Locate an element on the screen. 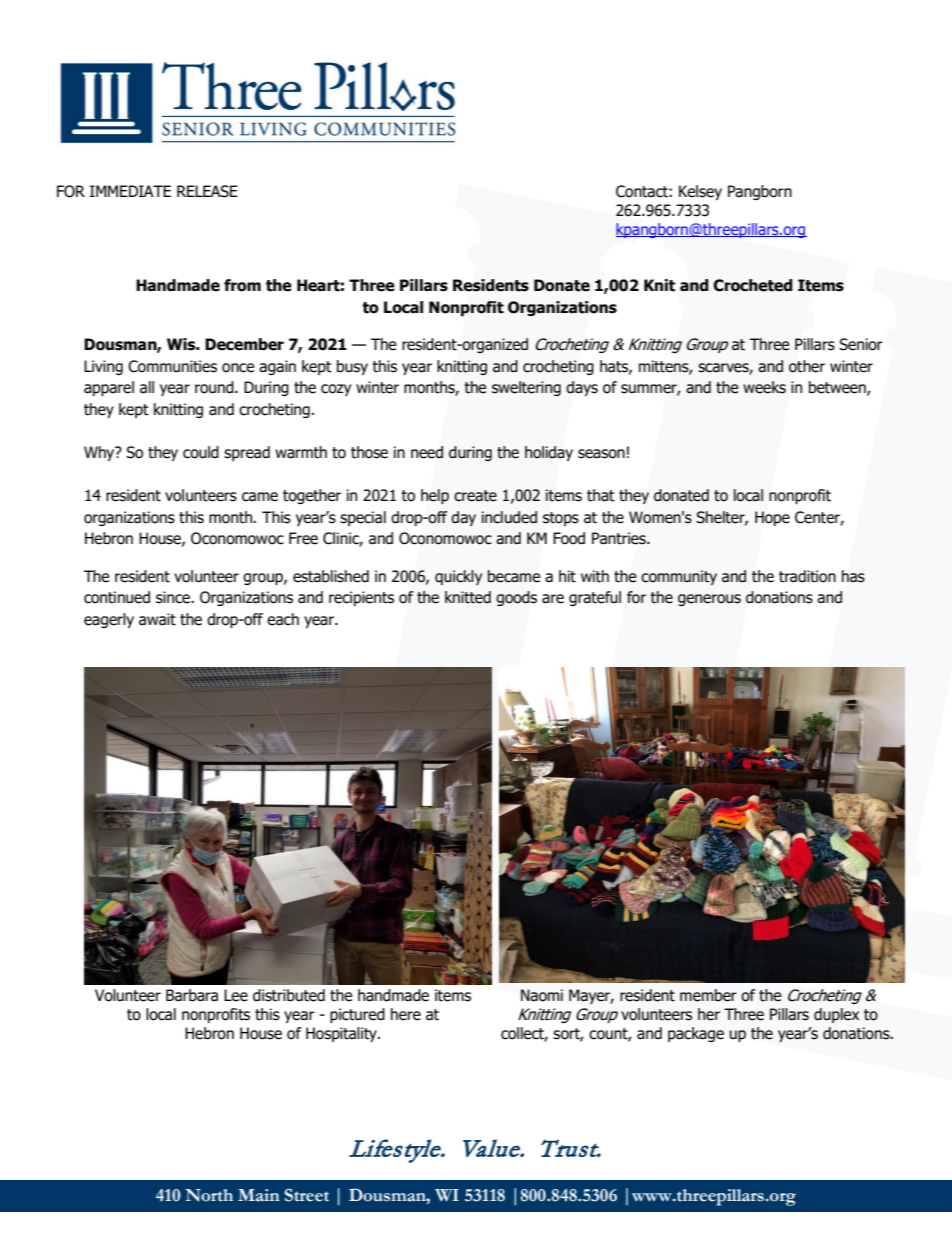  Barbara is located at coordinates (192, 995).
